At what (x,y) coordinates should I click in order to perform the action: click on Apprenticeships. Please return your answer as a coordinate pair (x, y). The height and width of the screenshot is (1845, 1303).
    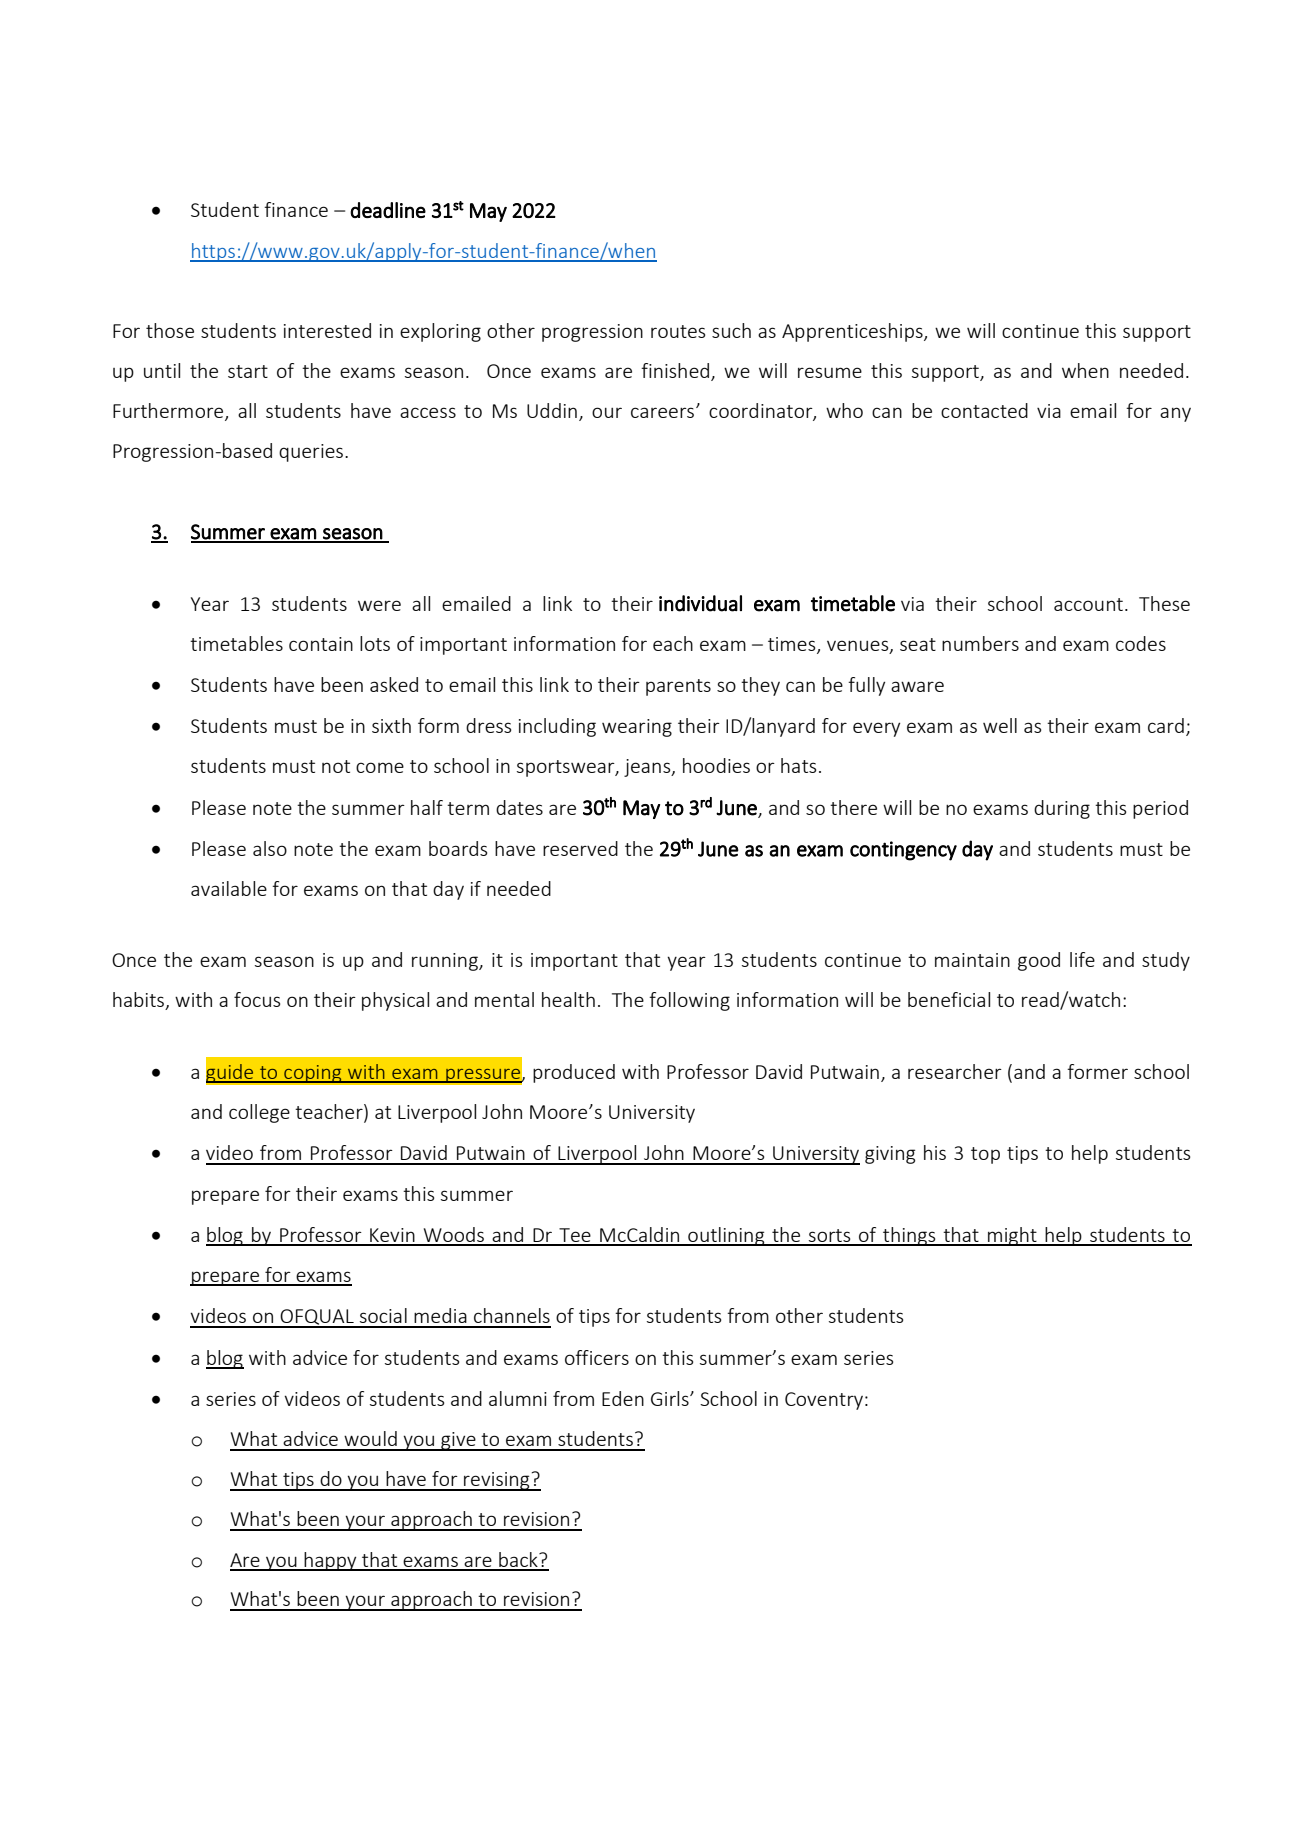
    Looking at the image, I should click on (853, 332).
